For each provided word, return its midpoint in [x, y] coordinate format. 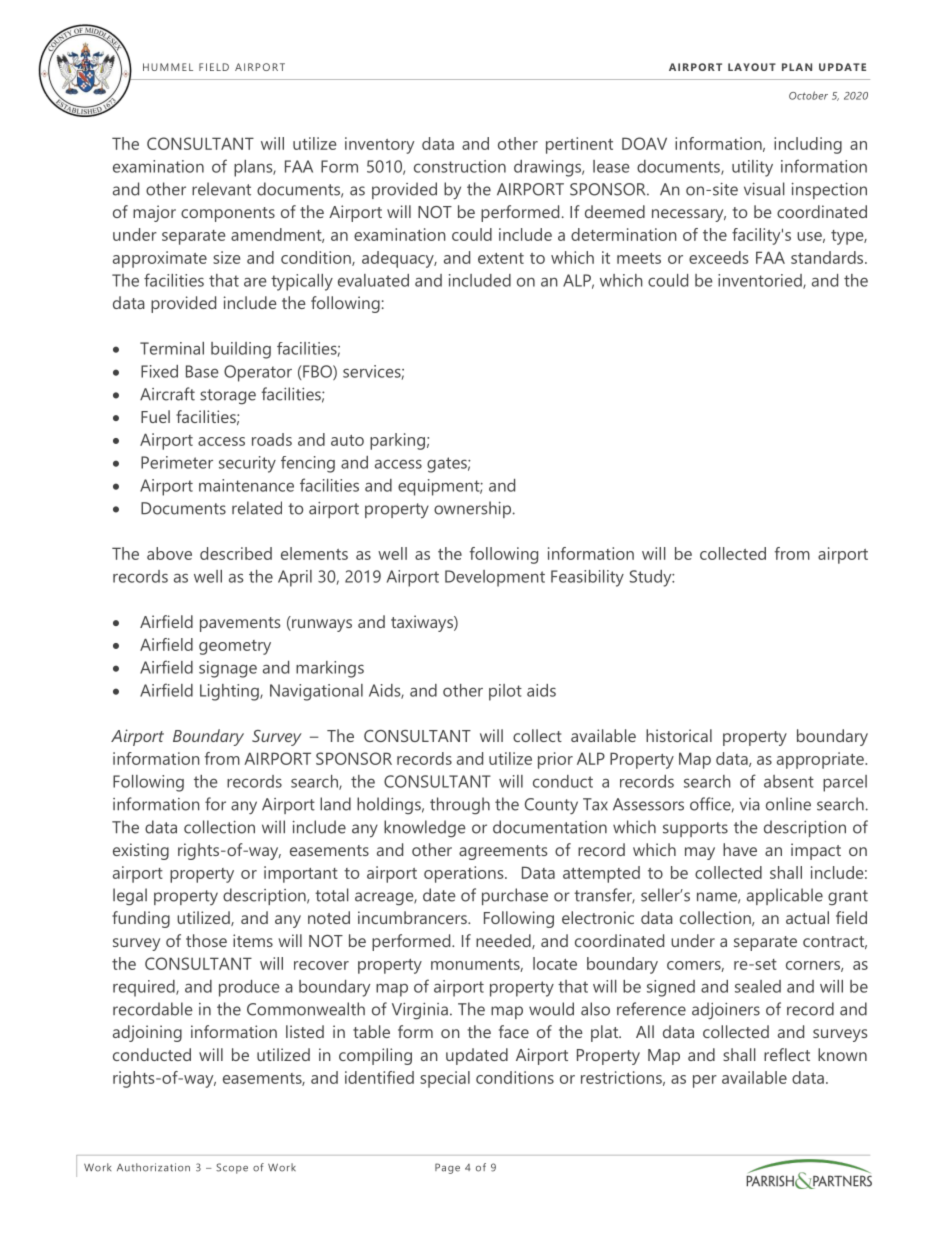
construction [460, 166]
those [206, 940]
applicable [785, 896]
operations [465, 874]
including [808, 145]
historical [679, 735]
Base [202, 371]
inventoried [761, 281]
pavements [240, 624]
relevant [221, 189]
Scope [232, 1168]
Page [447, 1168]
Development [495, 578]
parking [397, 441]
